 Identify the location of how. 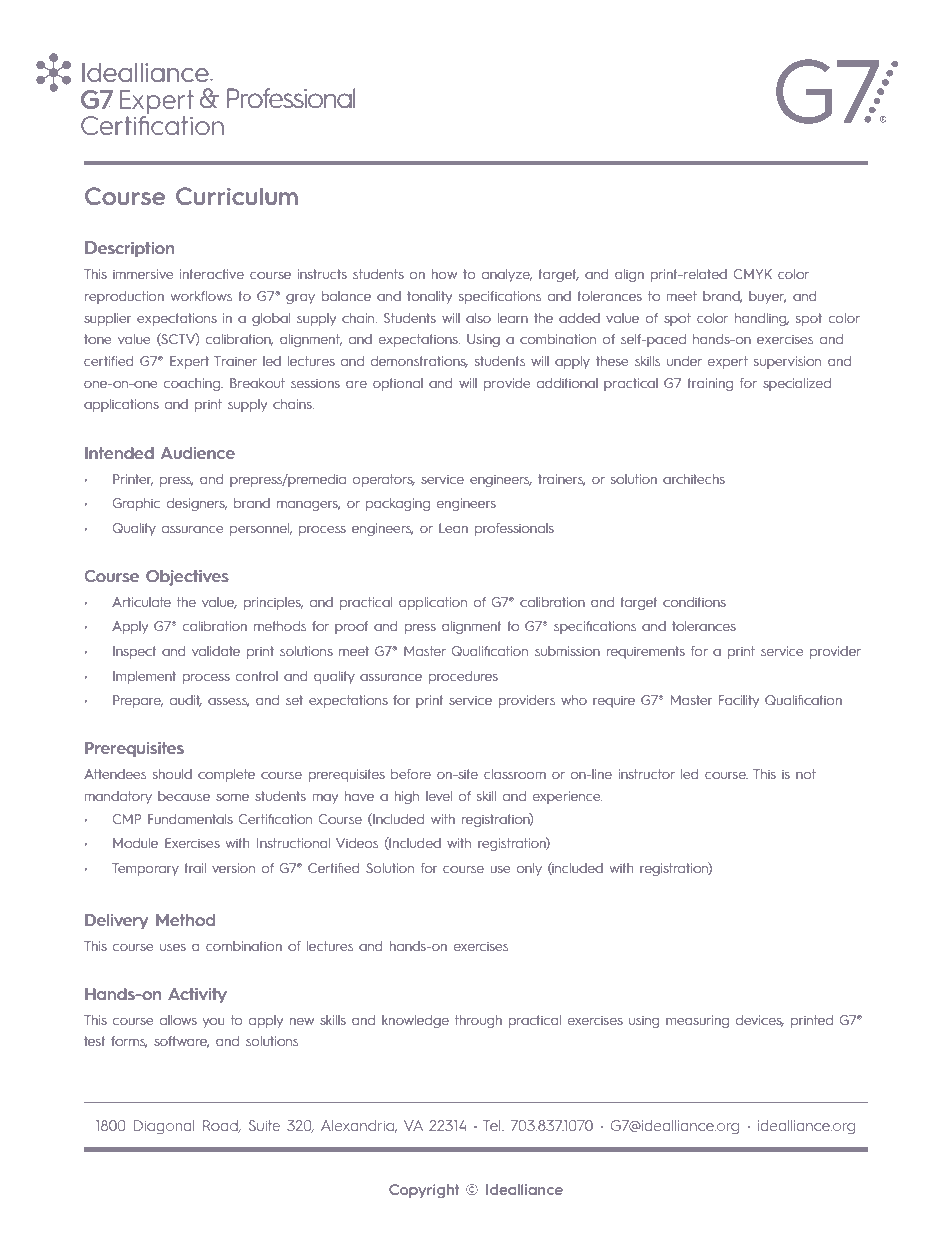
(444, 274).
